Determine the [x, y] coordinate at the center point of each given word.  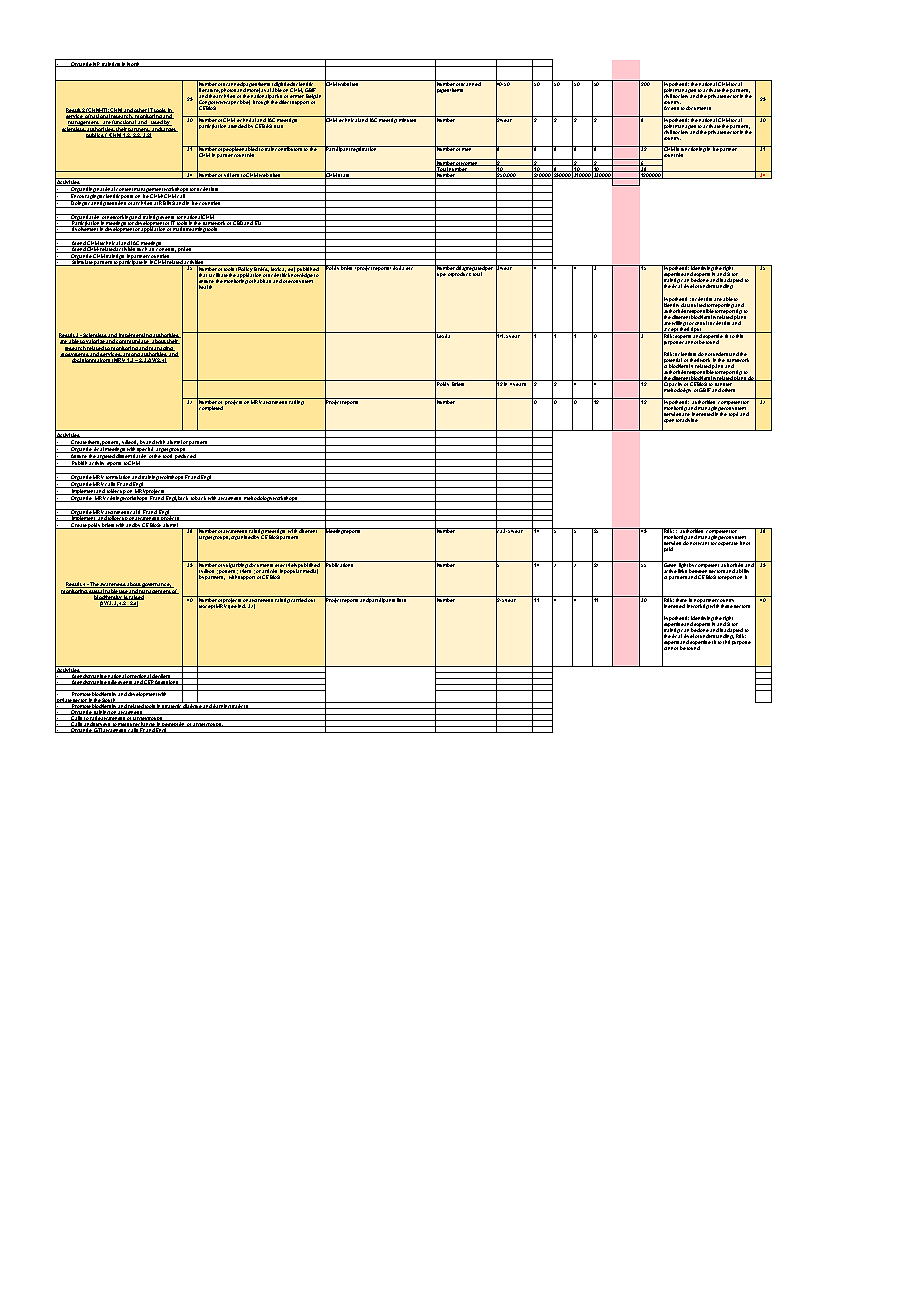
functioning [693, 150]
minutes [408, 119]
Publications [340, 565]
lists [402, 599]
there [682, 599]
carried [299, 599]
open [668, 421]
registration [364, 149]
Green [670, 565]
